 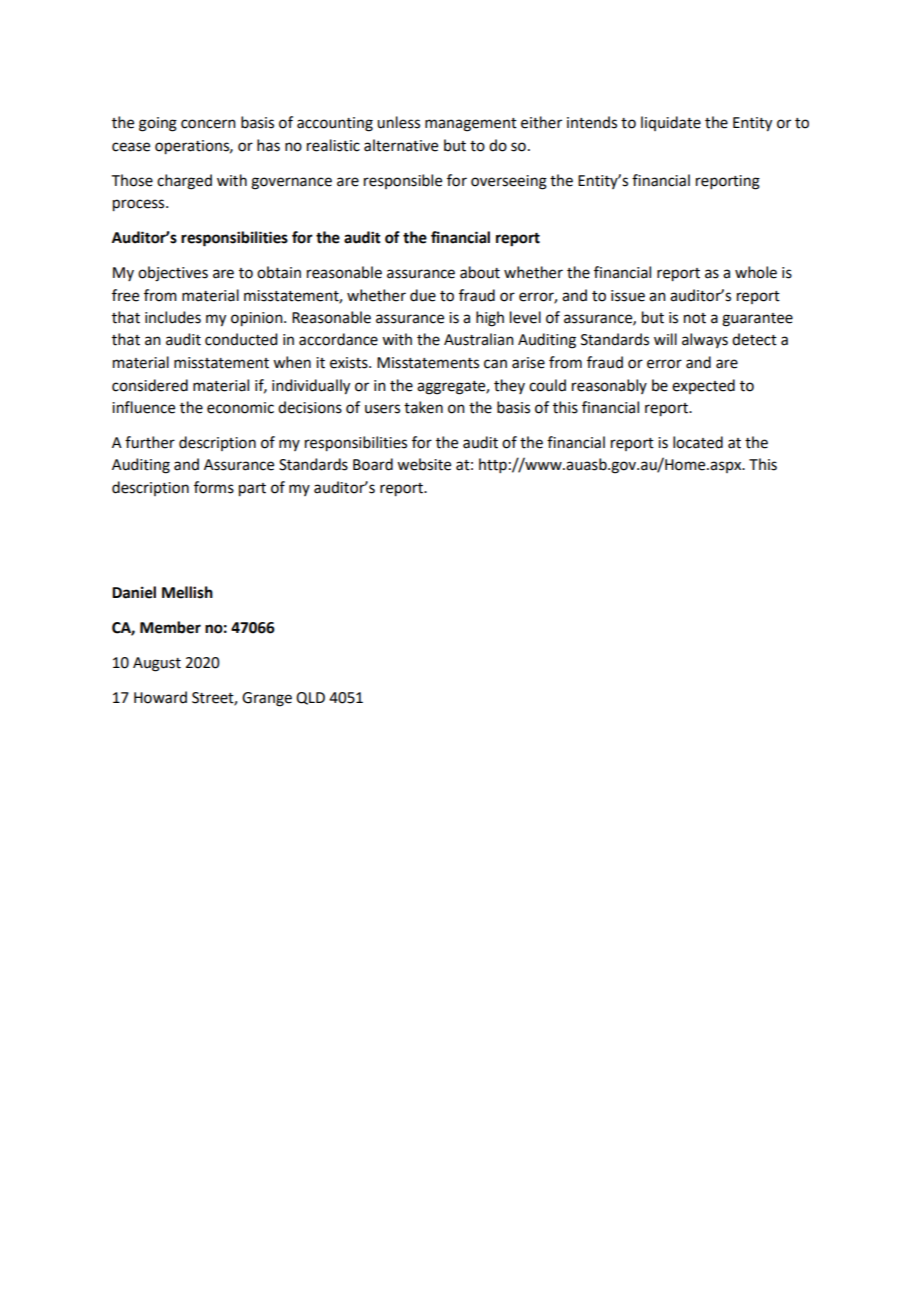 What do you see at coordinates (208, 124) in the image?
I see `concern` at bounding box center [208, 124].
